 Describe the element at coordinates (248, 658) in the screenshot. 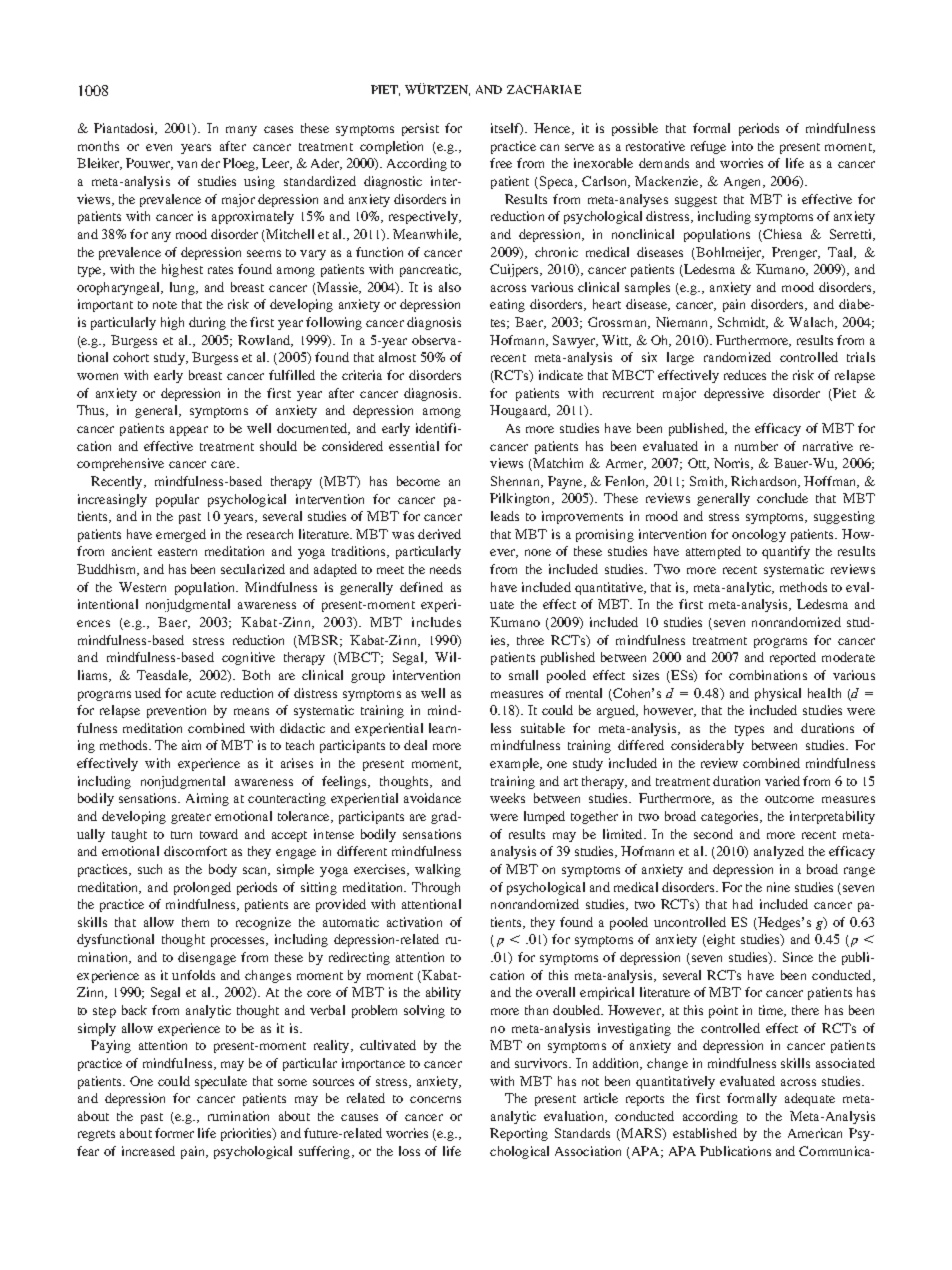

I see `cognitive` at that location.
